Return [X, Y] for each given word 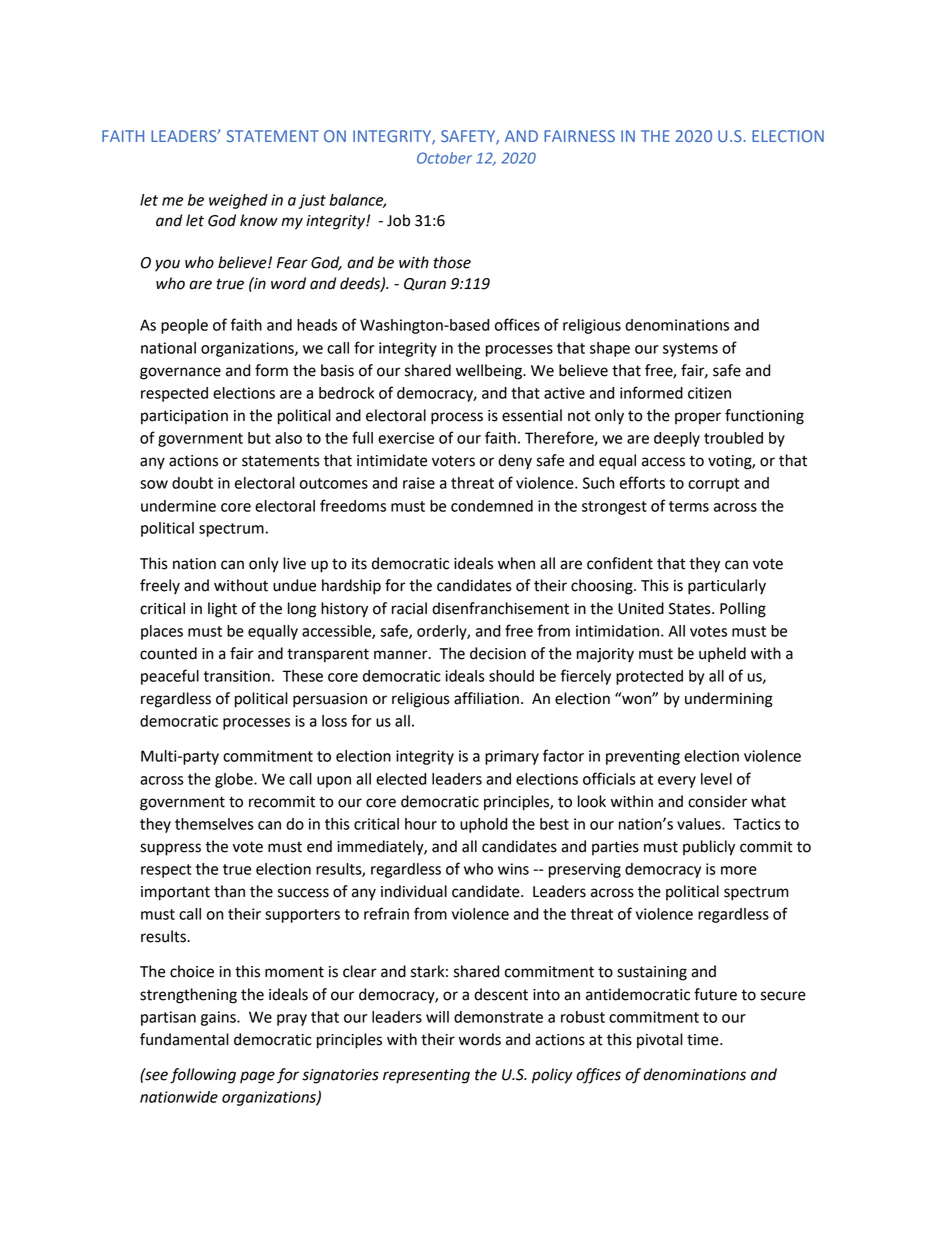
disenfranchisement [500, 608]
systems [690, 350]
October [444, 158]
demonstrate [498, 1017]
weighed [238, 201]
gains [219, 1018]
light [222, 610]
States [691, 609]
